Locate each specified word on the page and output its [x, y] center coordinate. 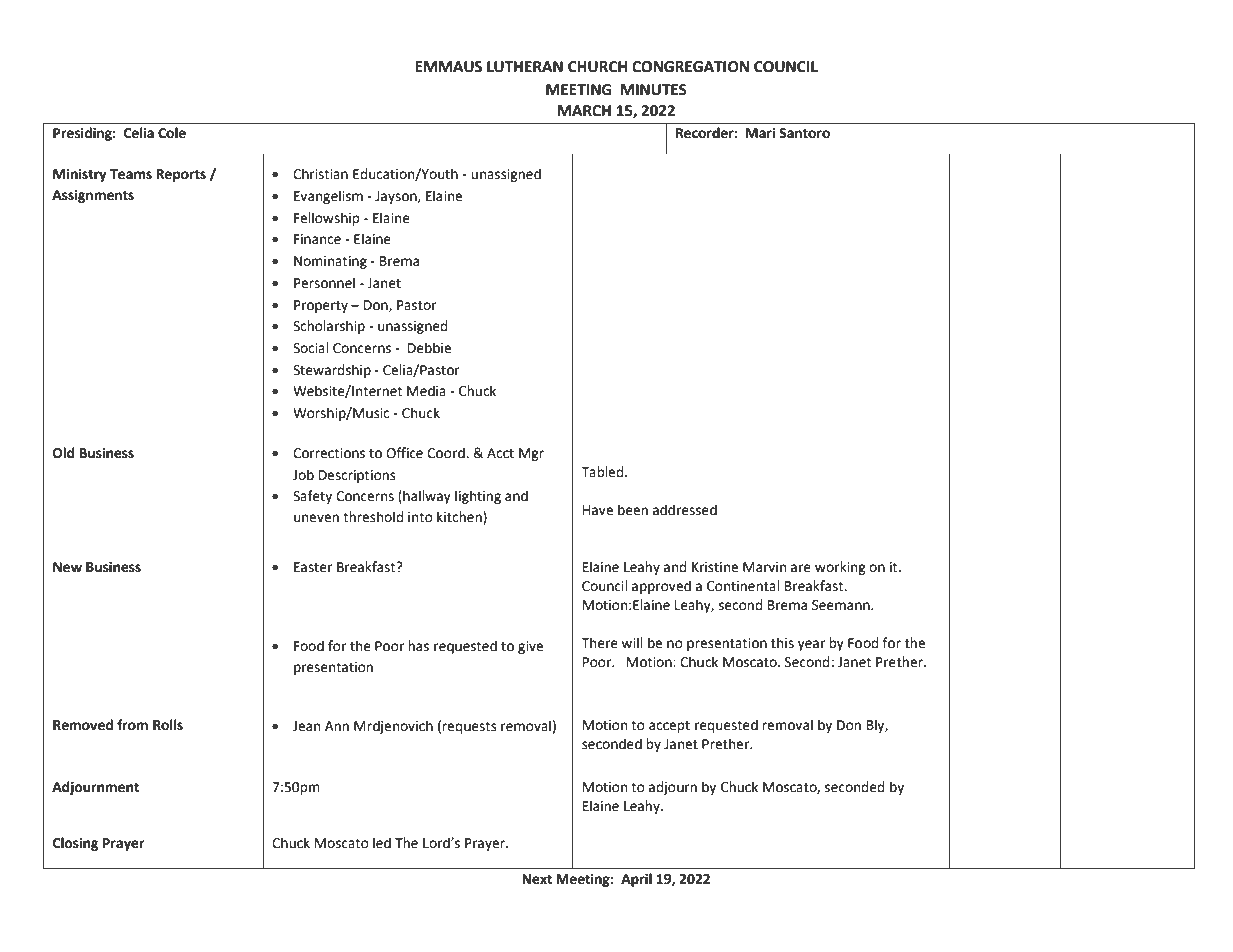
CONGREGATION [690, 67]
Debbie [429, 348]
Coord [447, 453]
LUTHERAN [525, 67]
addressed [685, 510]
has [418, 646]
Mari [760, 133]
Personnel [324, 283]
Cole [172, 133]
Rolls [168, 725]
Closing [75, 844]
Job [303, 475]
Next [537, 879]
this [782, 643]
